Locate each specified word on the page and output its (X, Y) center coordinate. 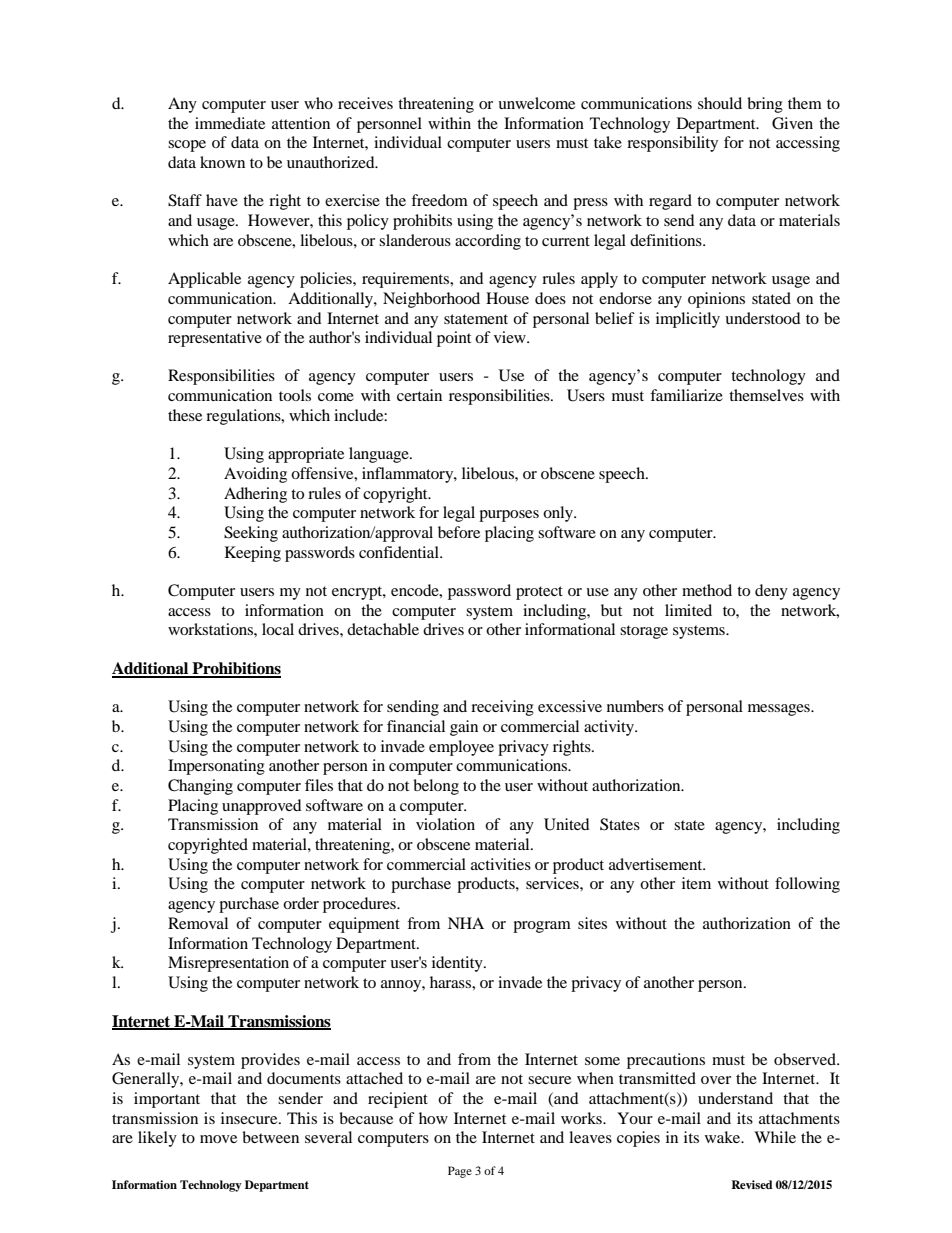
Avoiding (255, 475)
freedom (439, 200)
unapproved (262, 807)
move (218, 1139)
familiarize (686, 395)
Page (460, 1172)
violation (445, 824)
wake (724, 1137)
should (720, 103)
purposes (509, 516)
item (696, 883)
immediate (230, 123)
